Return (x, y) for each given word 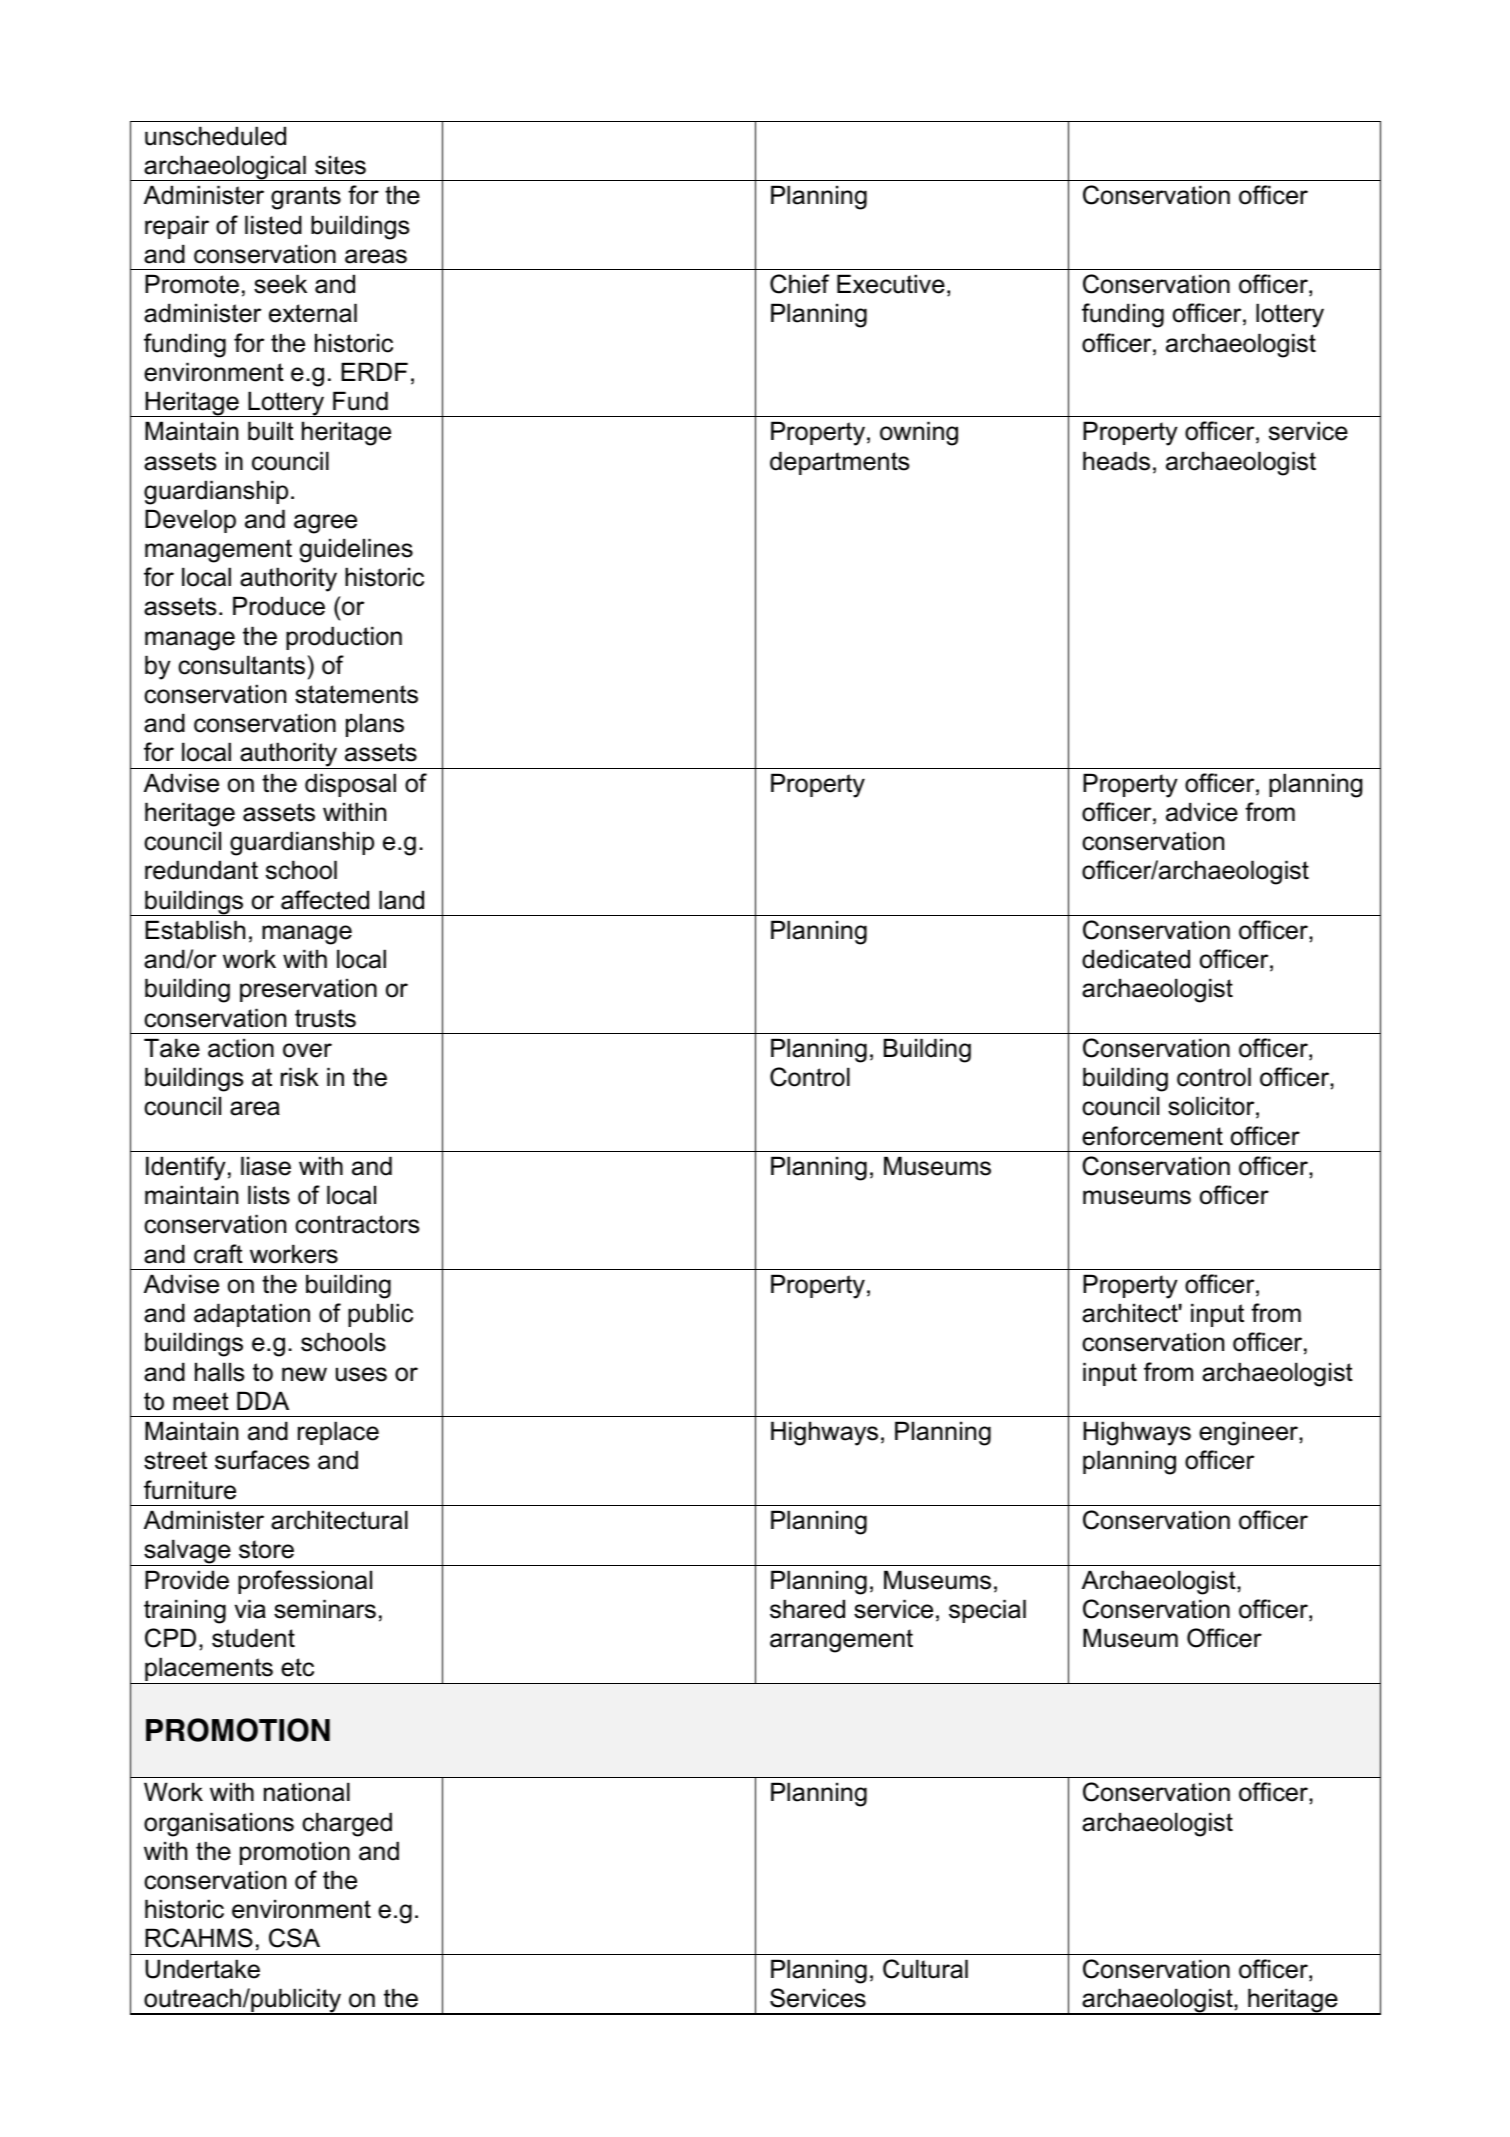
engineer (1249, 1433)
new (304, 1374)
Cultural (925, 1969)
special (987, 1611)
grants (306, 198)
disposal (350, 785)
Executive (891, 284)
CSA (294, 1938)
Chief (799, 284)
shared (807, 1609)
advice (1202, 812)
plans (375, 725)
